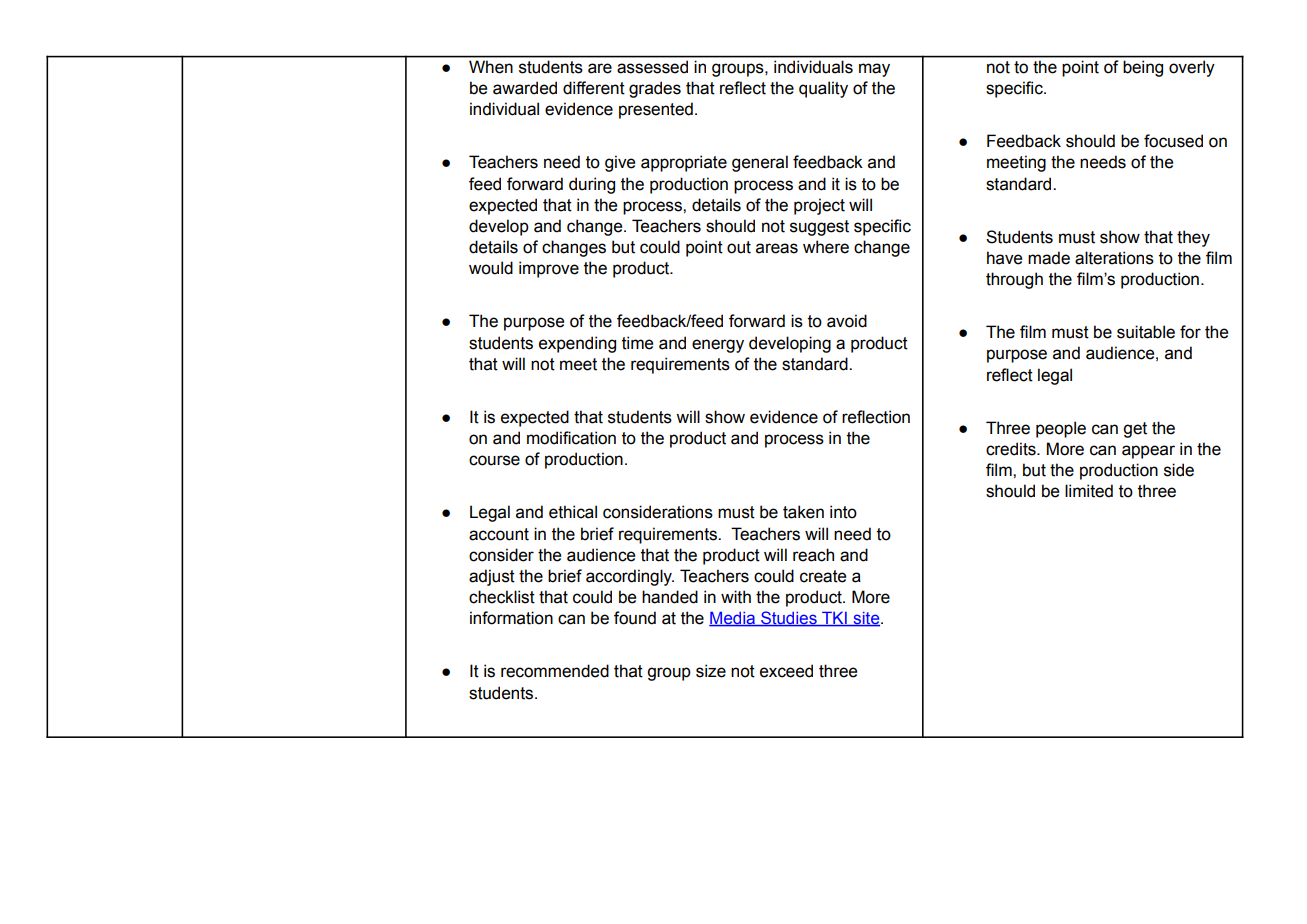  Describe the element at coordinates (1089, 491) in the screenshot. I see `limited` at that location.
